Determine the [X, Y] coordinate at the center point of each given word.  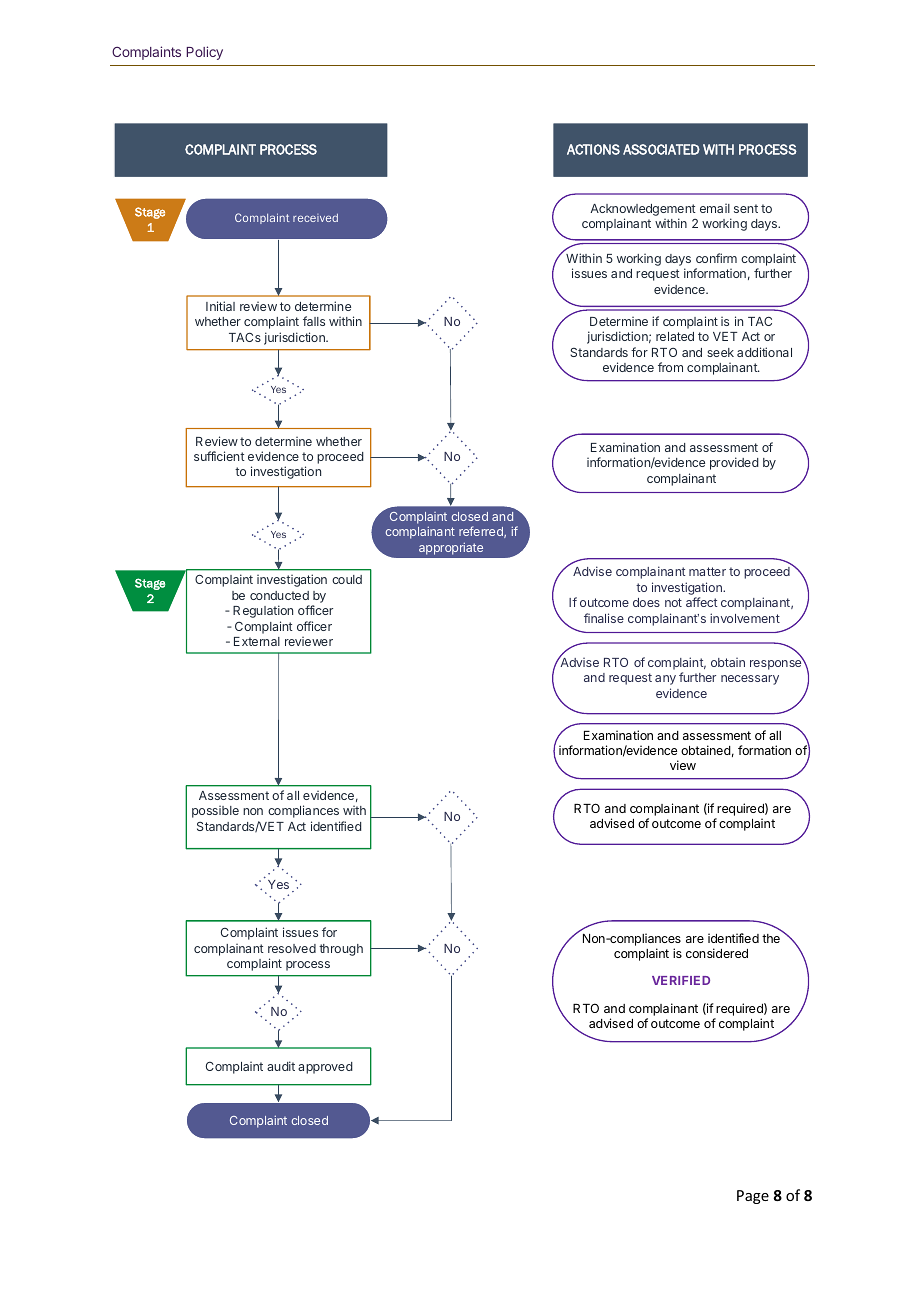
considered [717, 953]
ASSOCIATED [661, 149]
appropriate [451, 548]
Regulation [263, 611]
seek [720, 352]
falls [314, 321]
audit [281, 1066]
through [341, 950]
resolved [292, 948]
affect [702, 602]
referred [482, 532]
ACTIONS [593, 149]
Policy [204, 53]
